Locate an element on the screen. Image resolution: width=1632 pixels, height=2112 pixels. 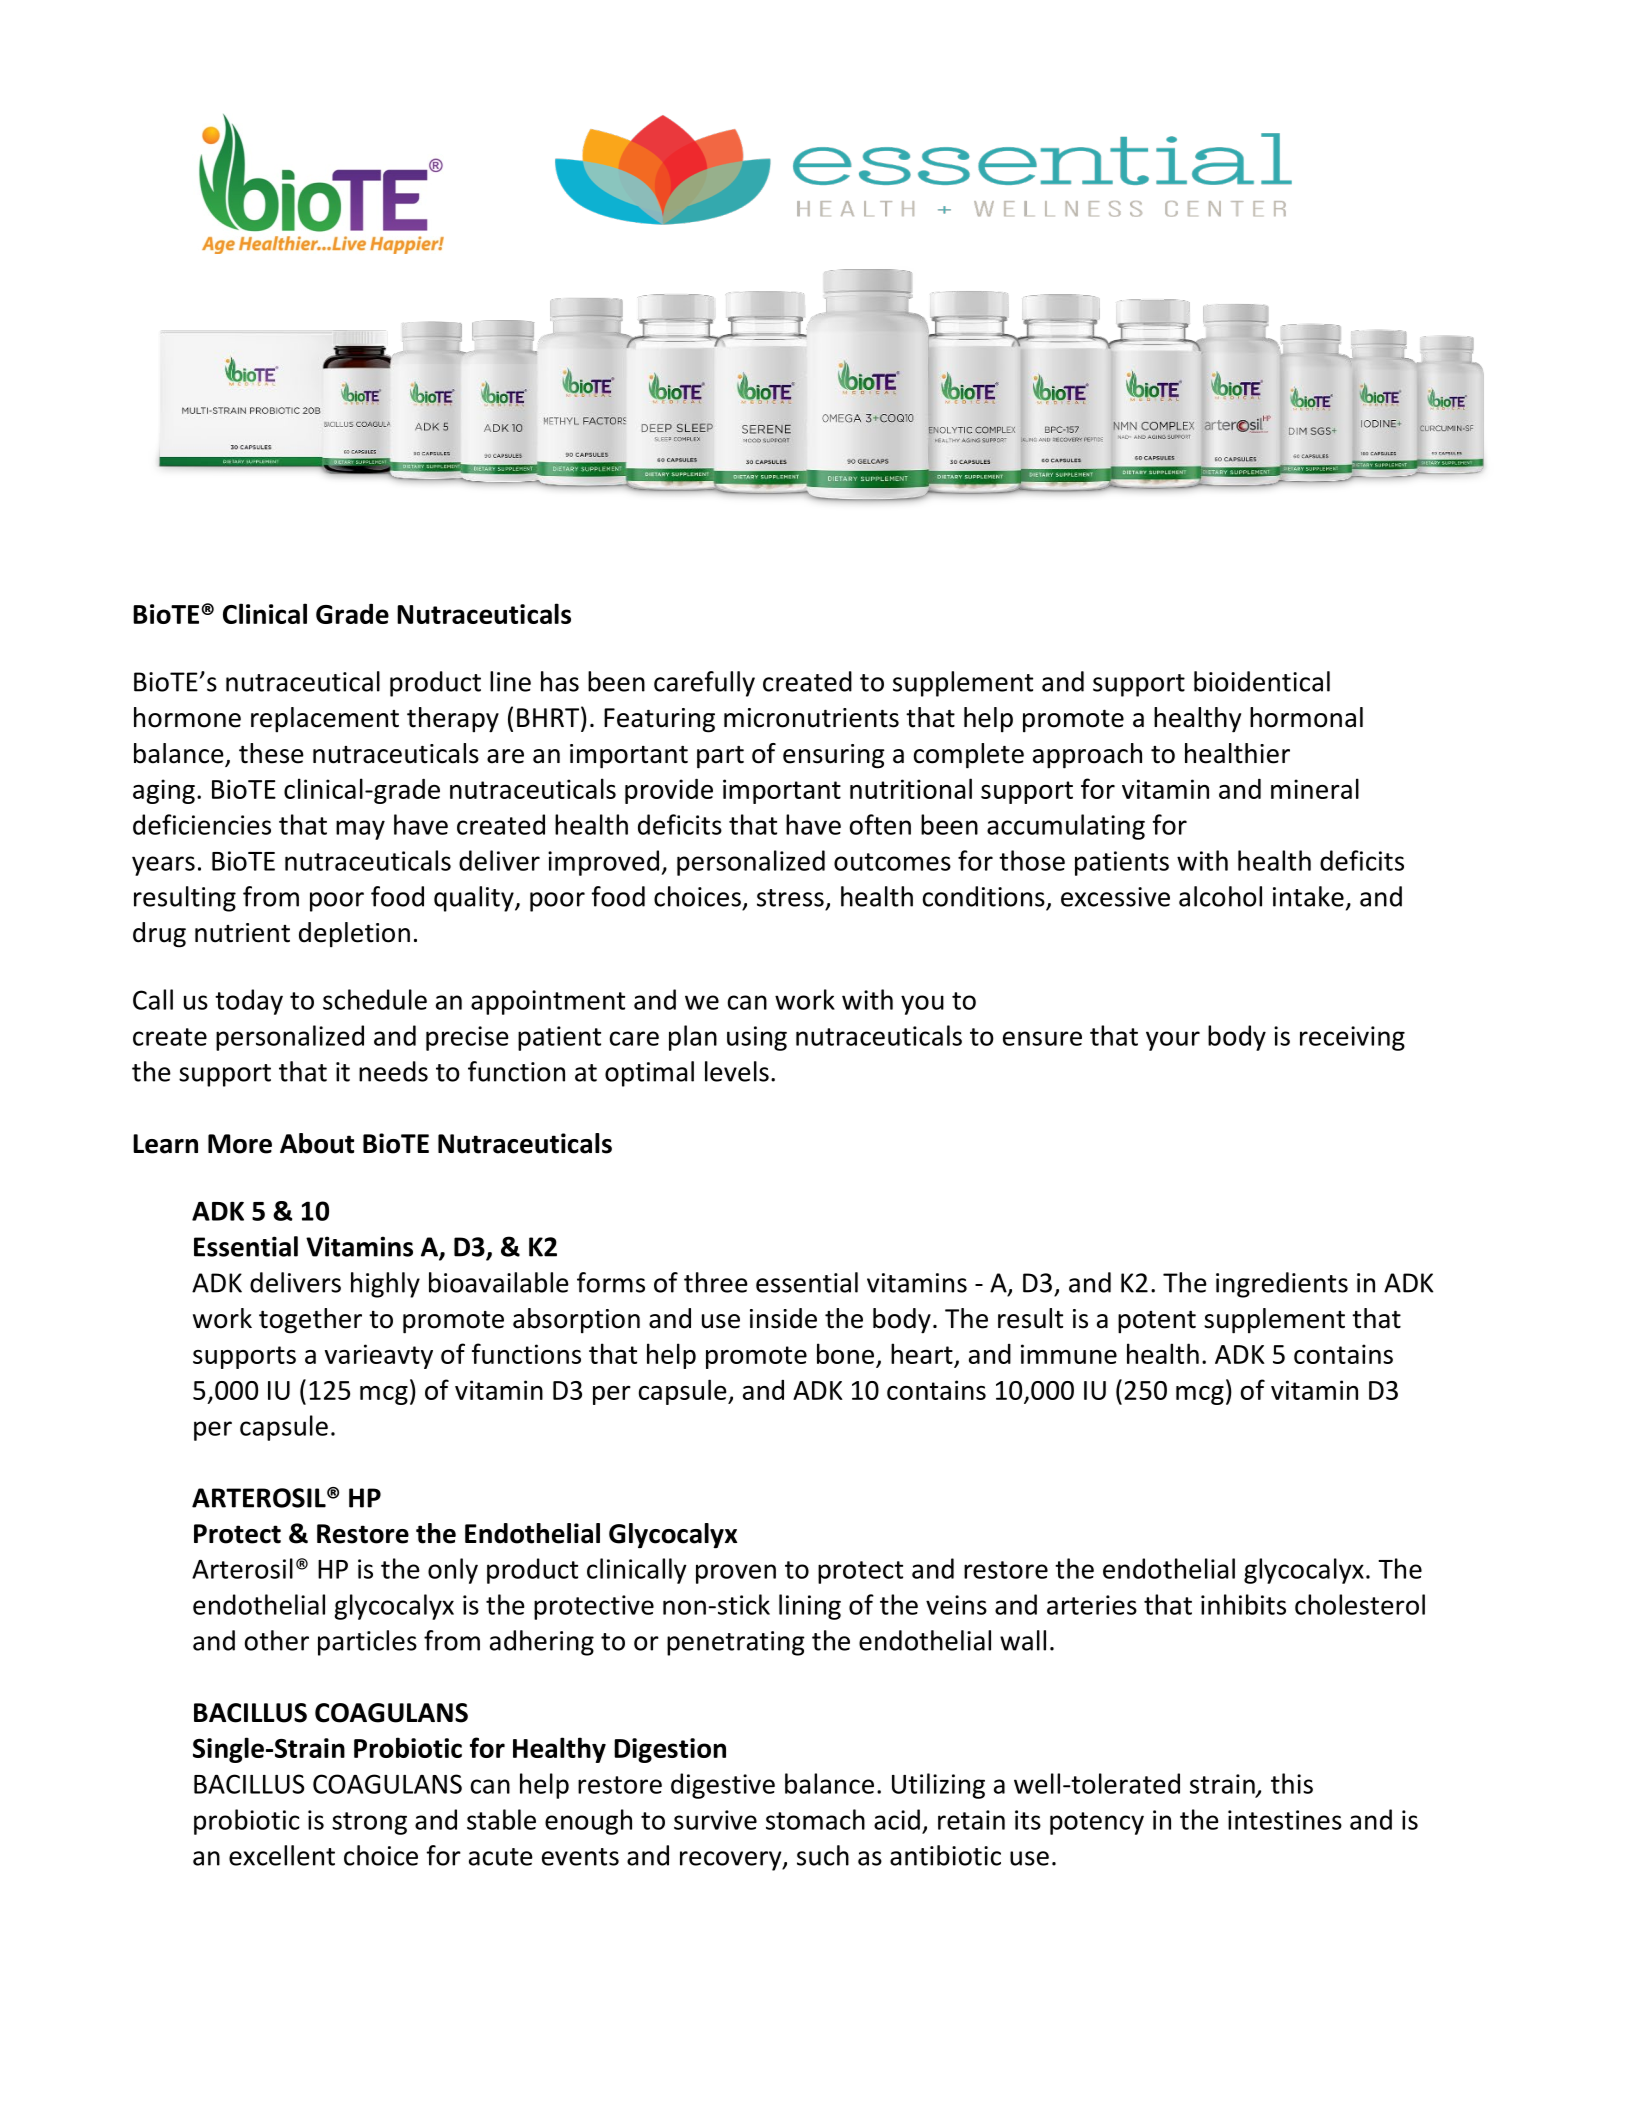
intestines is located at coordinates (1285, 1820).
